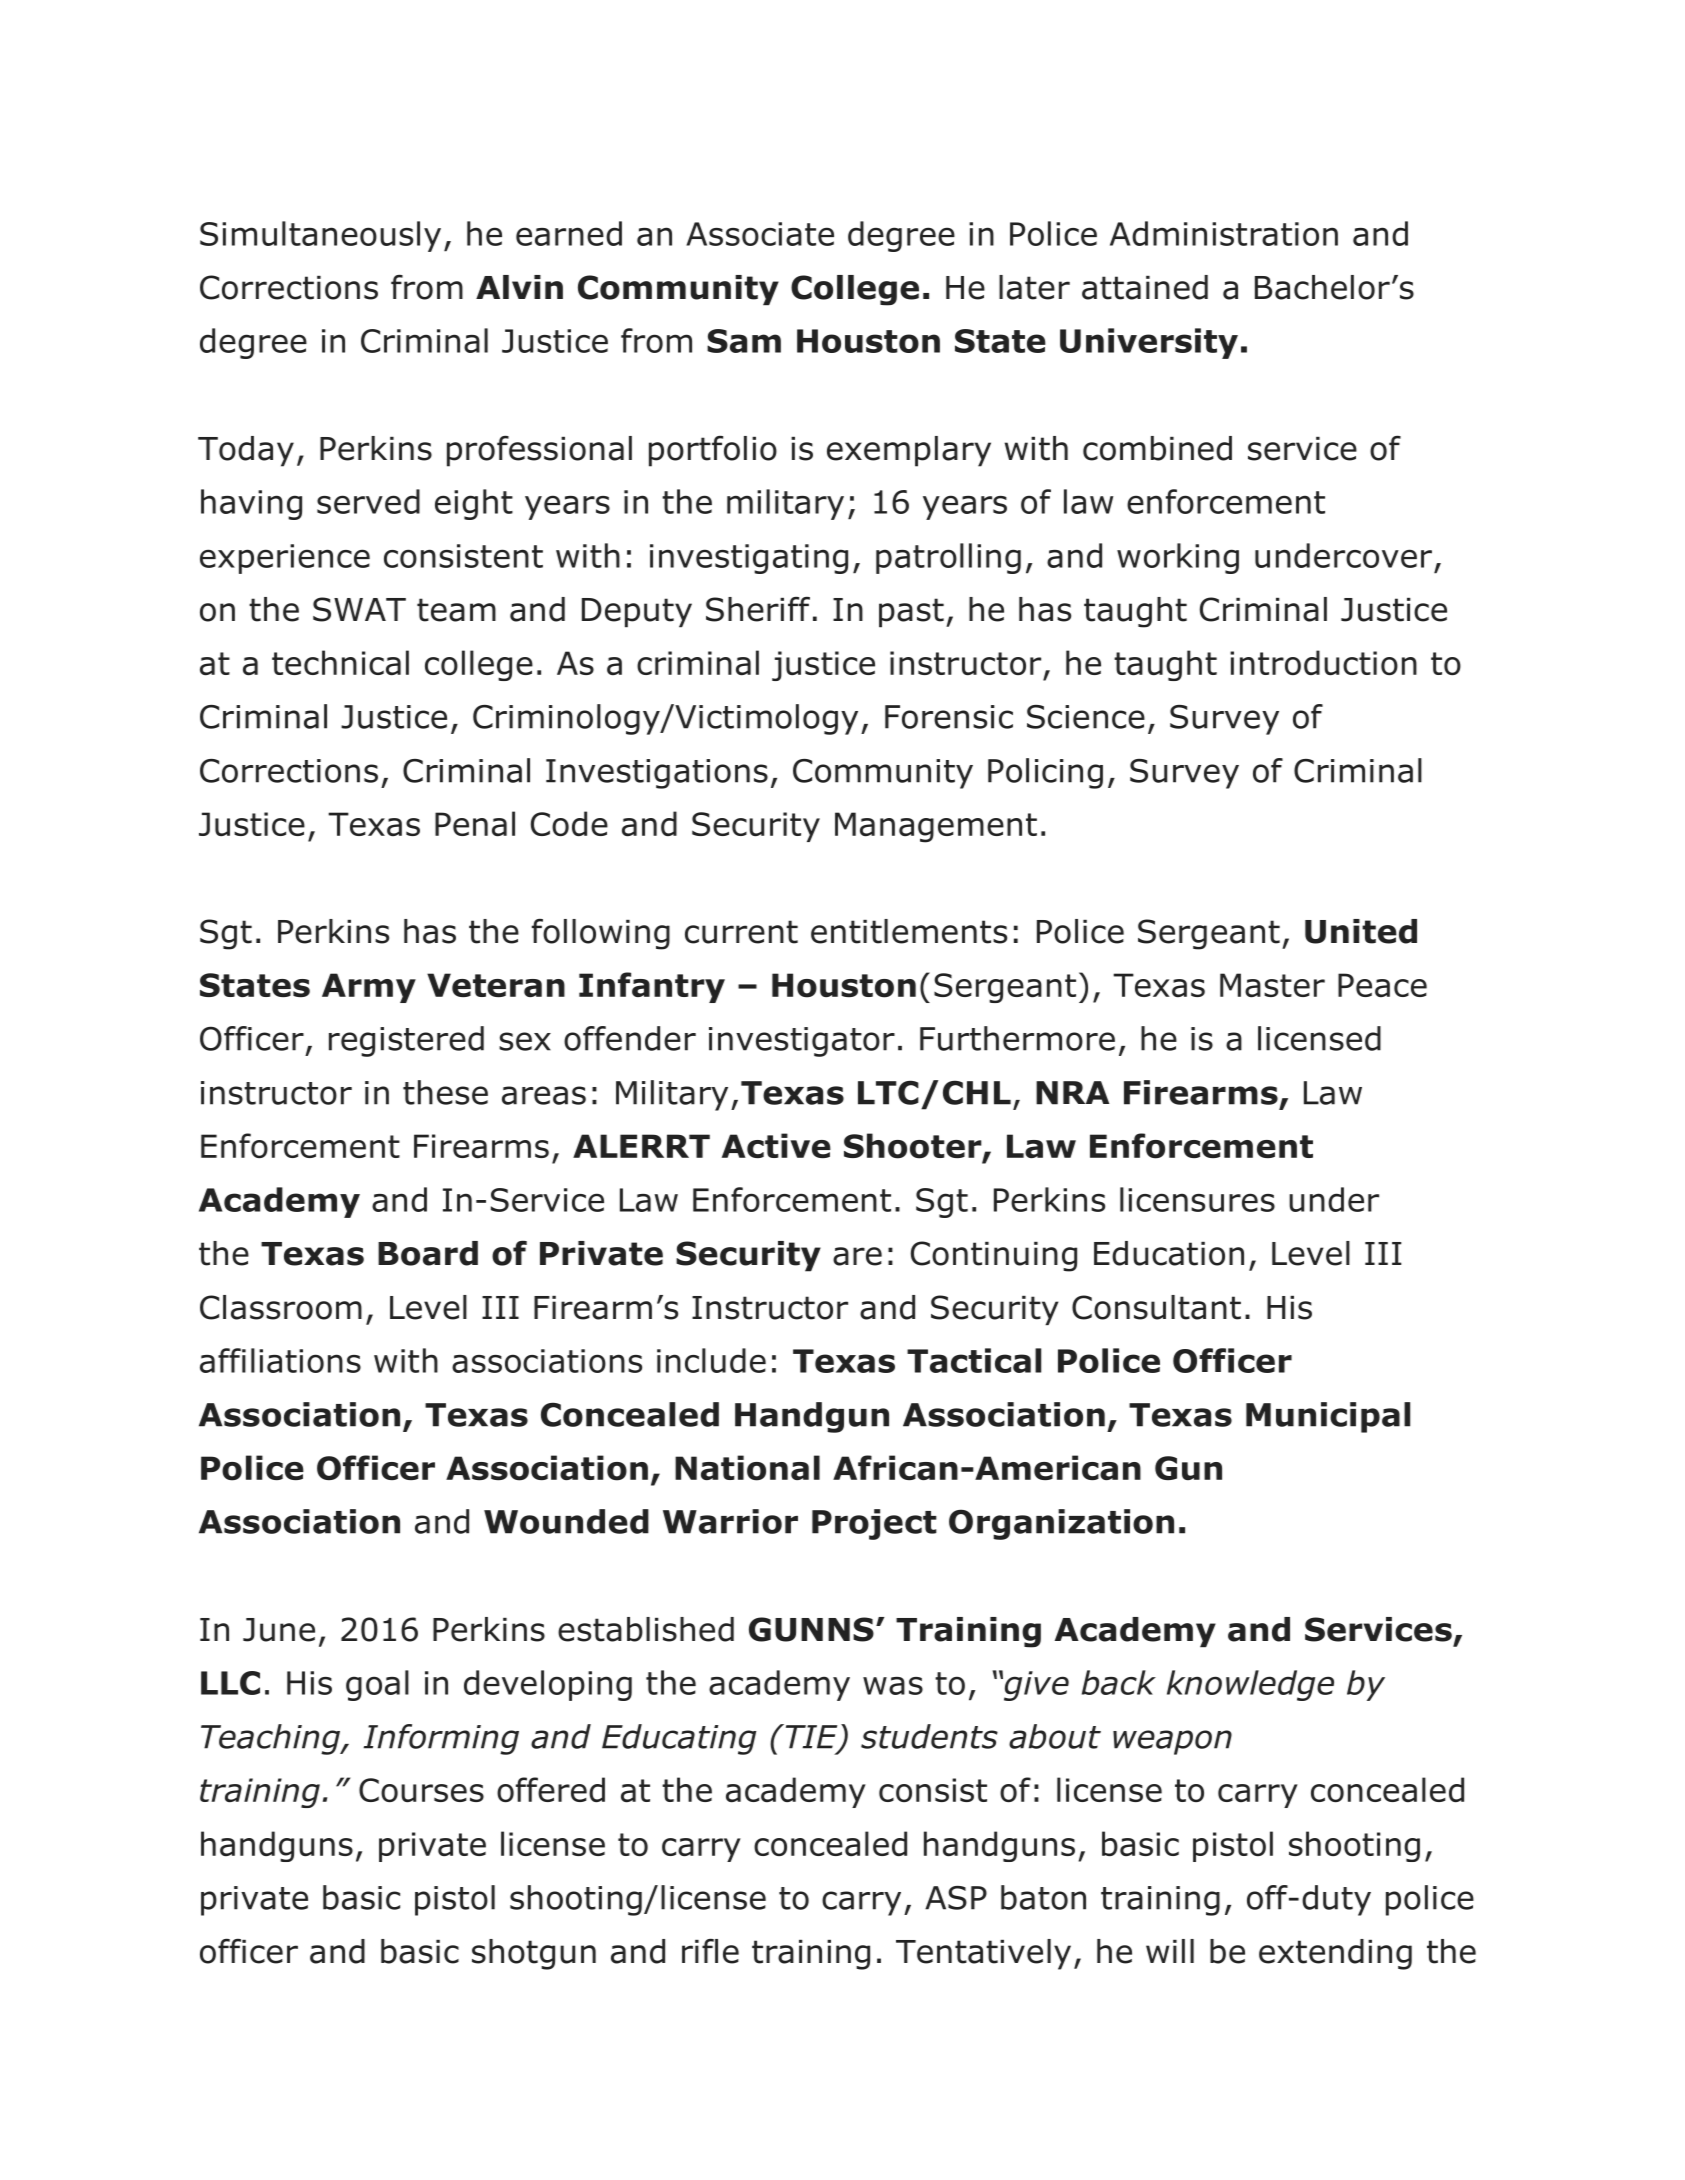 Image resolution: width=1685 pixels, height=2180 pixels. I want to click on Associate, so click(760, 234).
